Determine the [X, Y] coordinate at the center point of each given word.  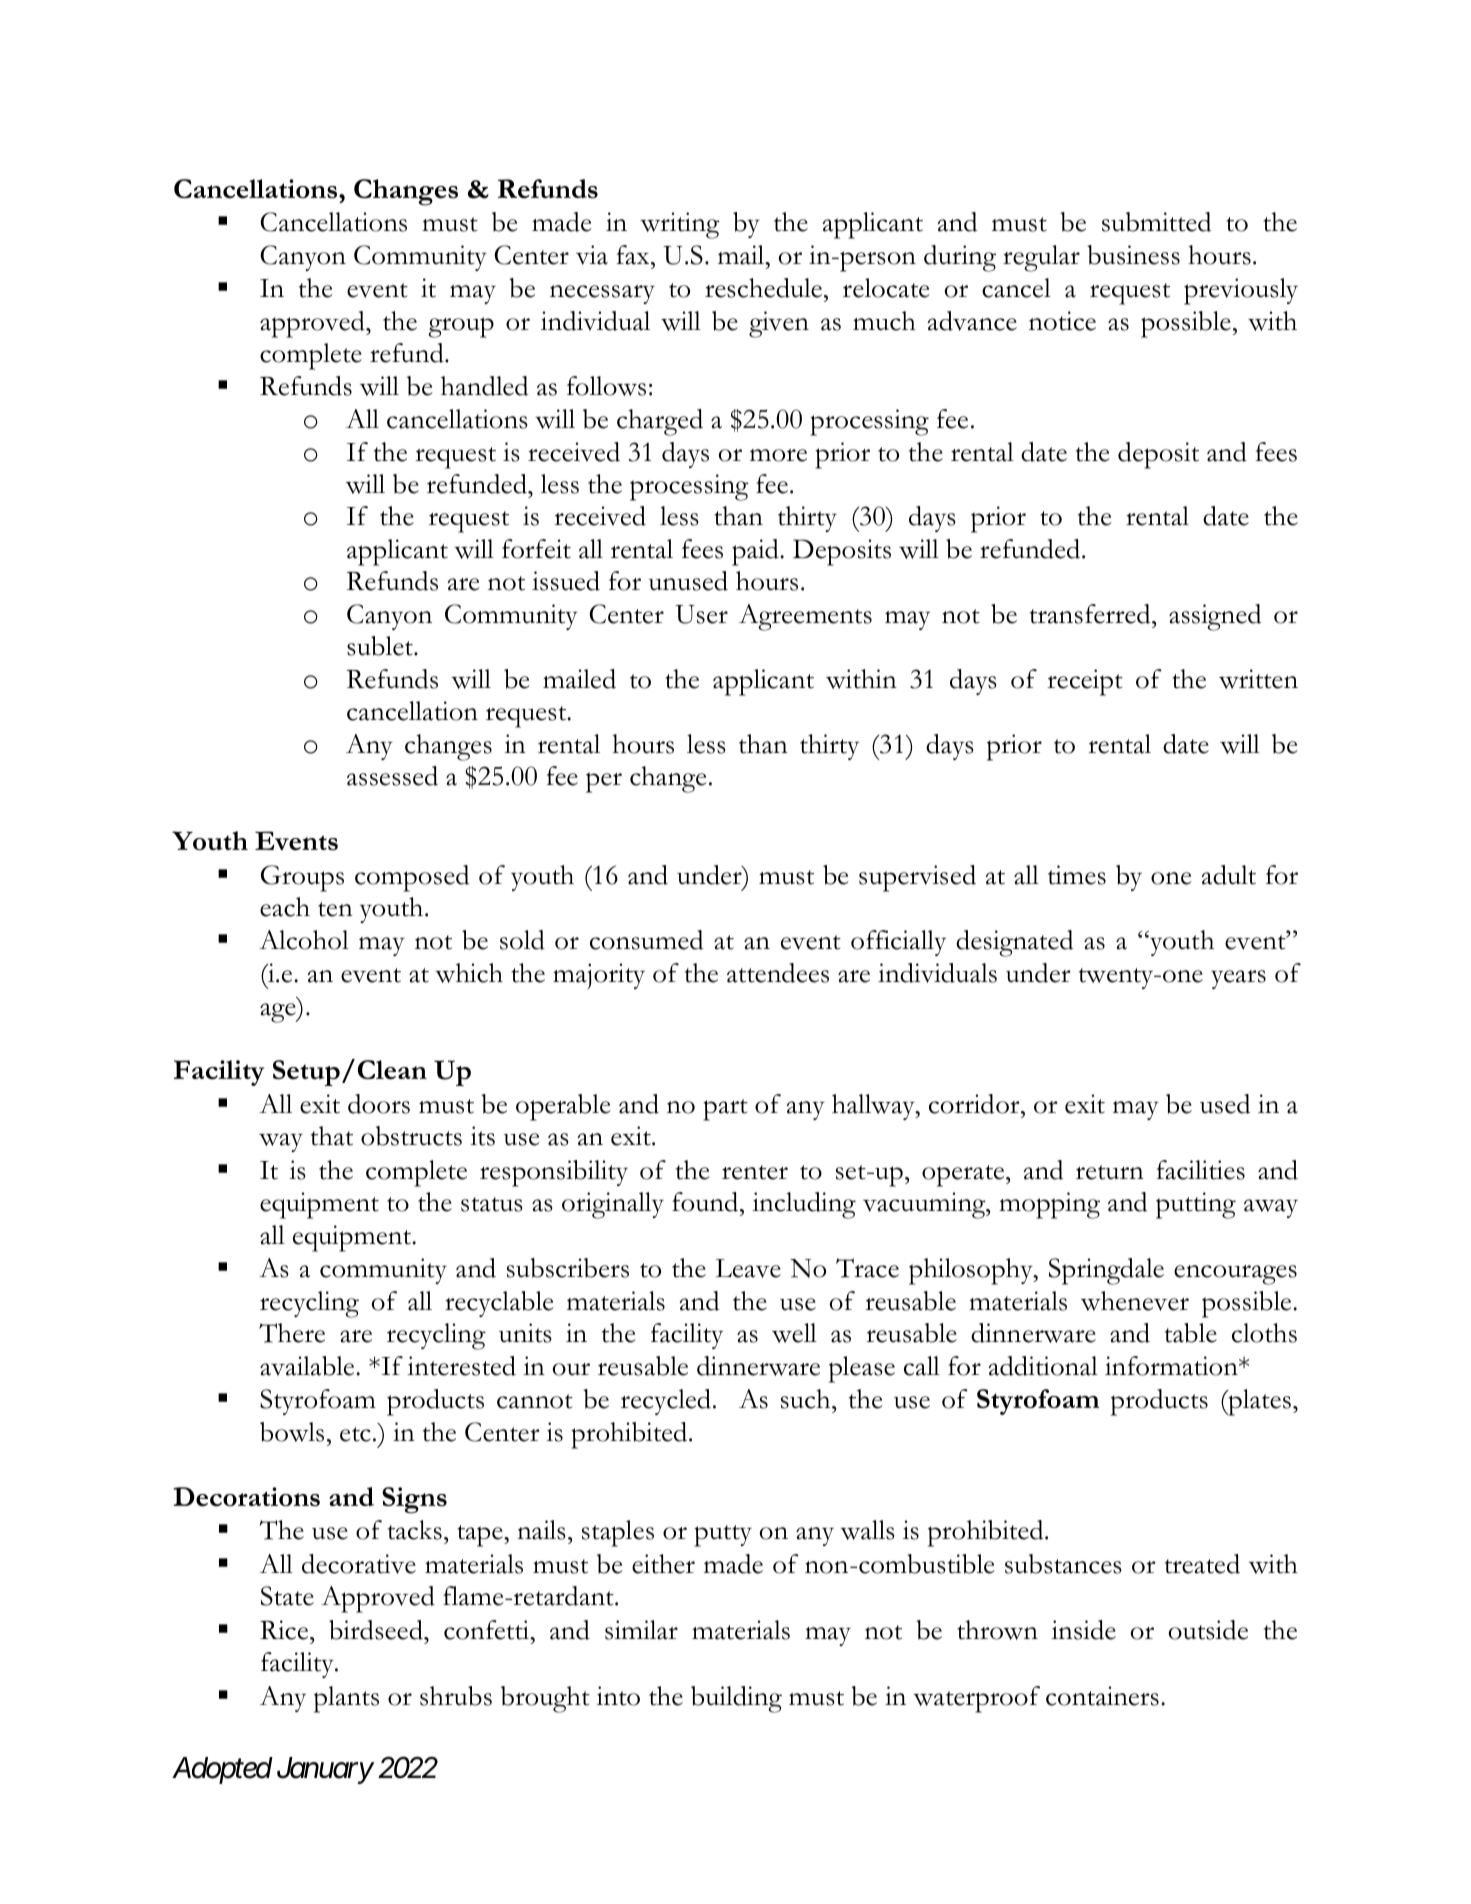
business [1133, 255]
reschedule [763, 288]
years [1238, 979]
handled [484, 386]
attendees [778, 973]
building [736, 1699]
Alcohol [304, 940]
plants [346, 1699]
